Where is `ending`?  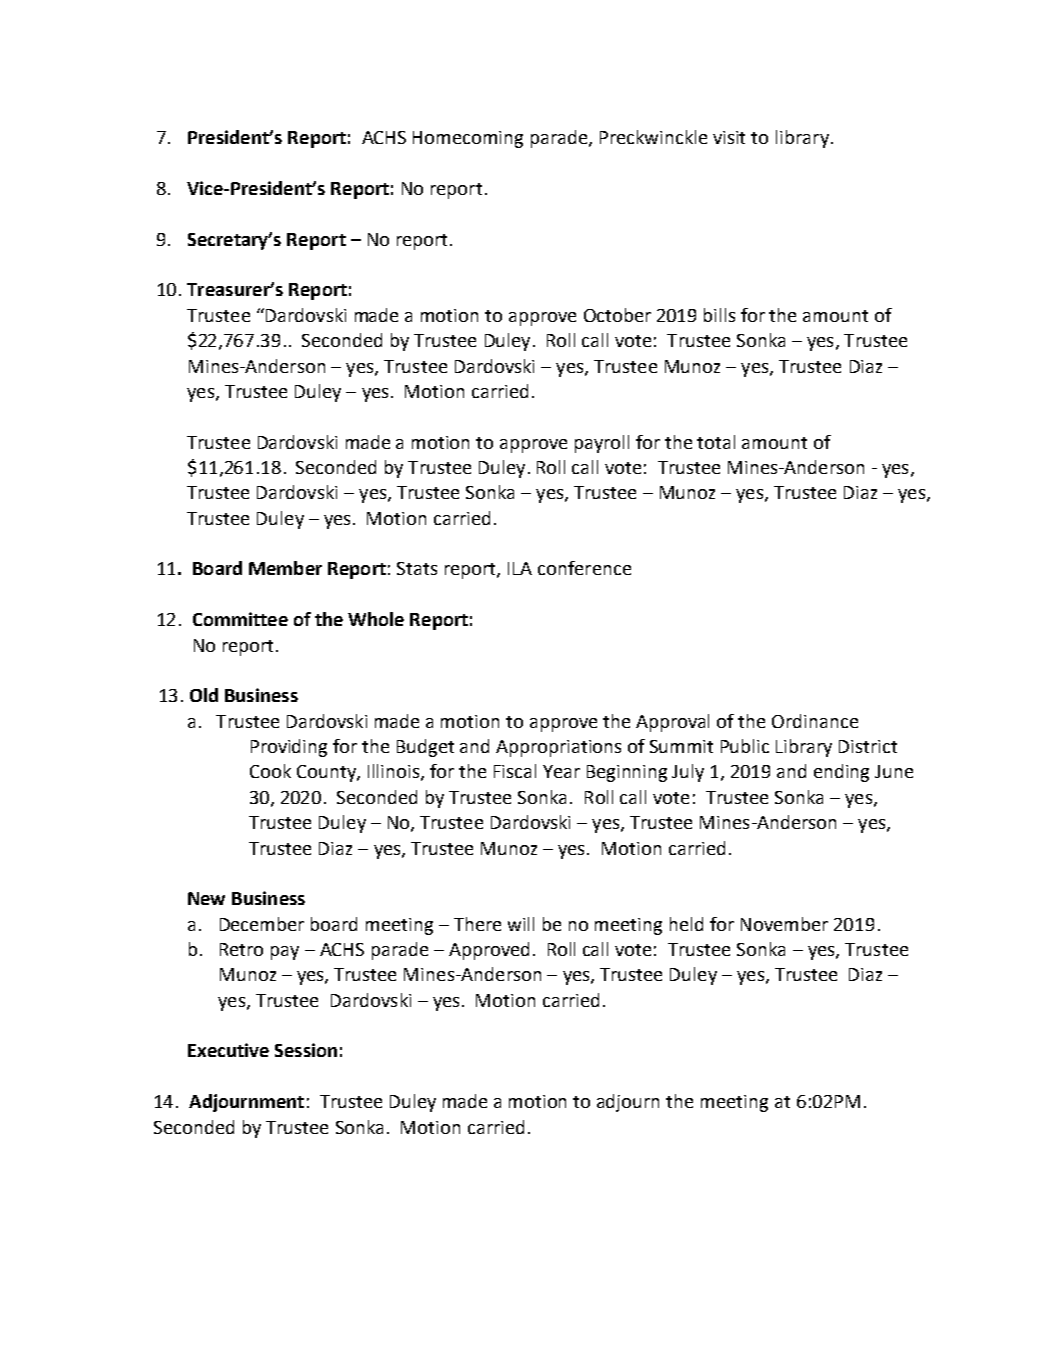
ending is located at coordinates (841, 773).
